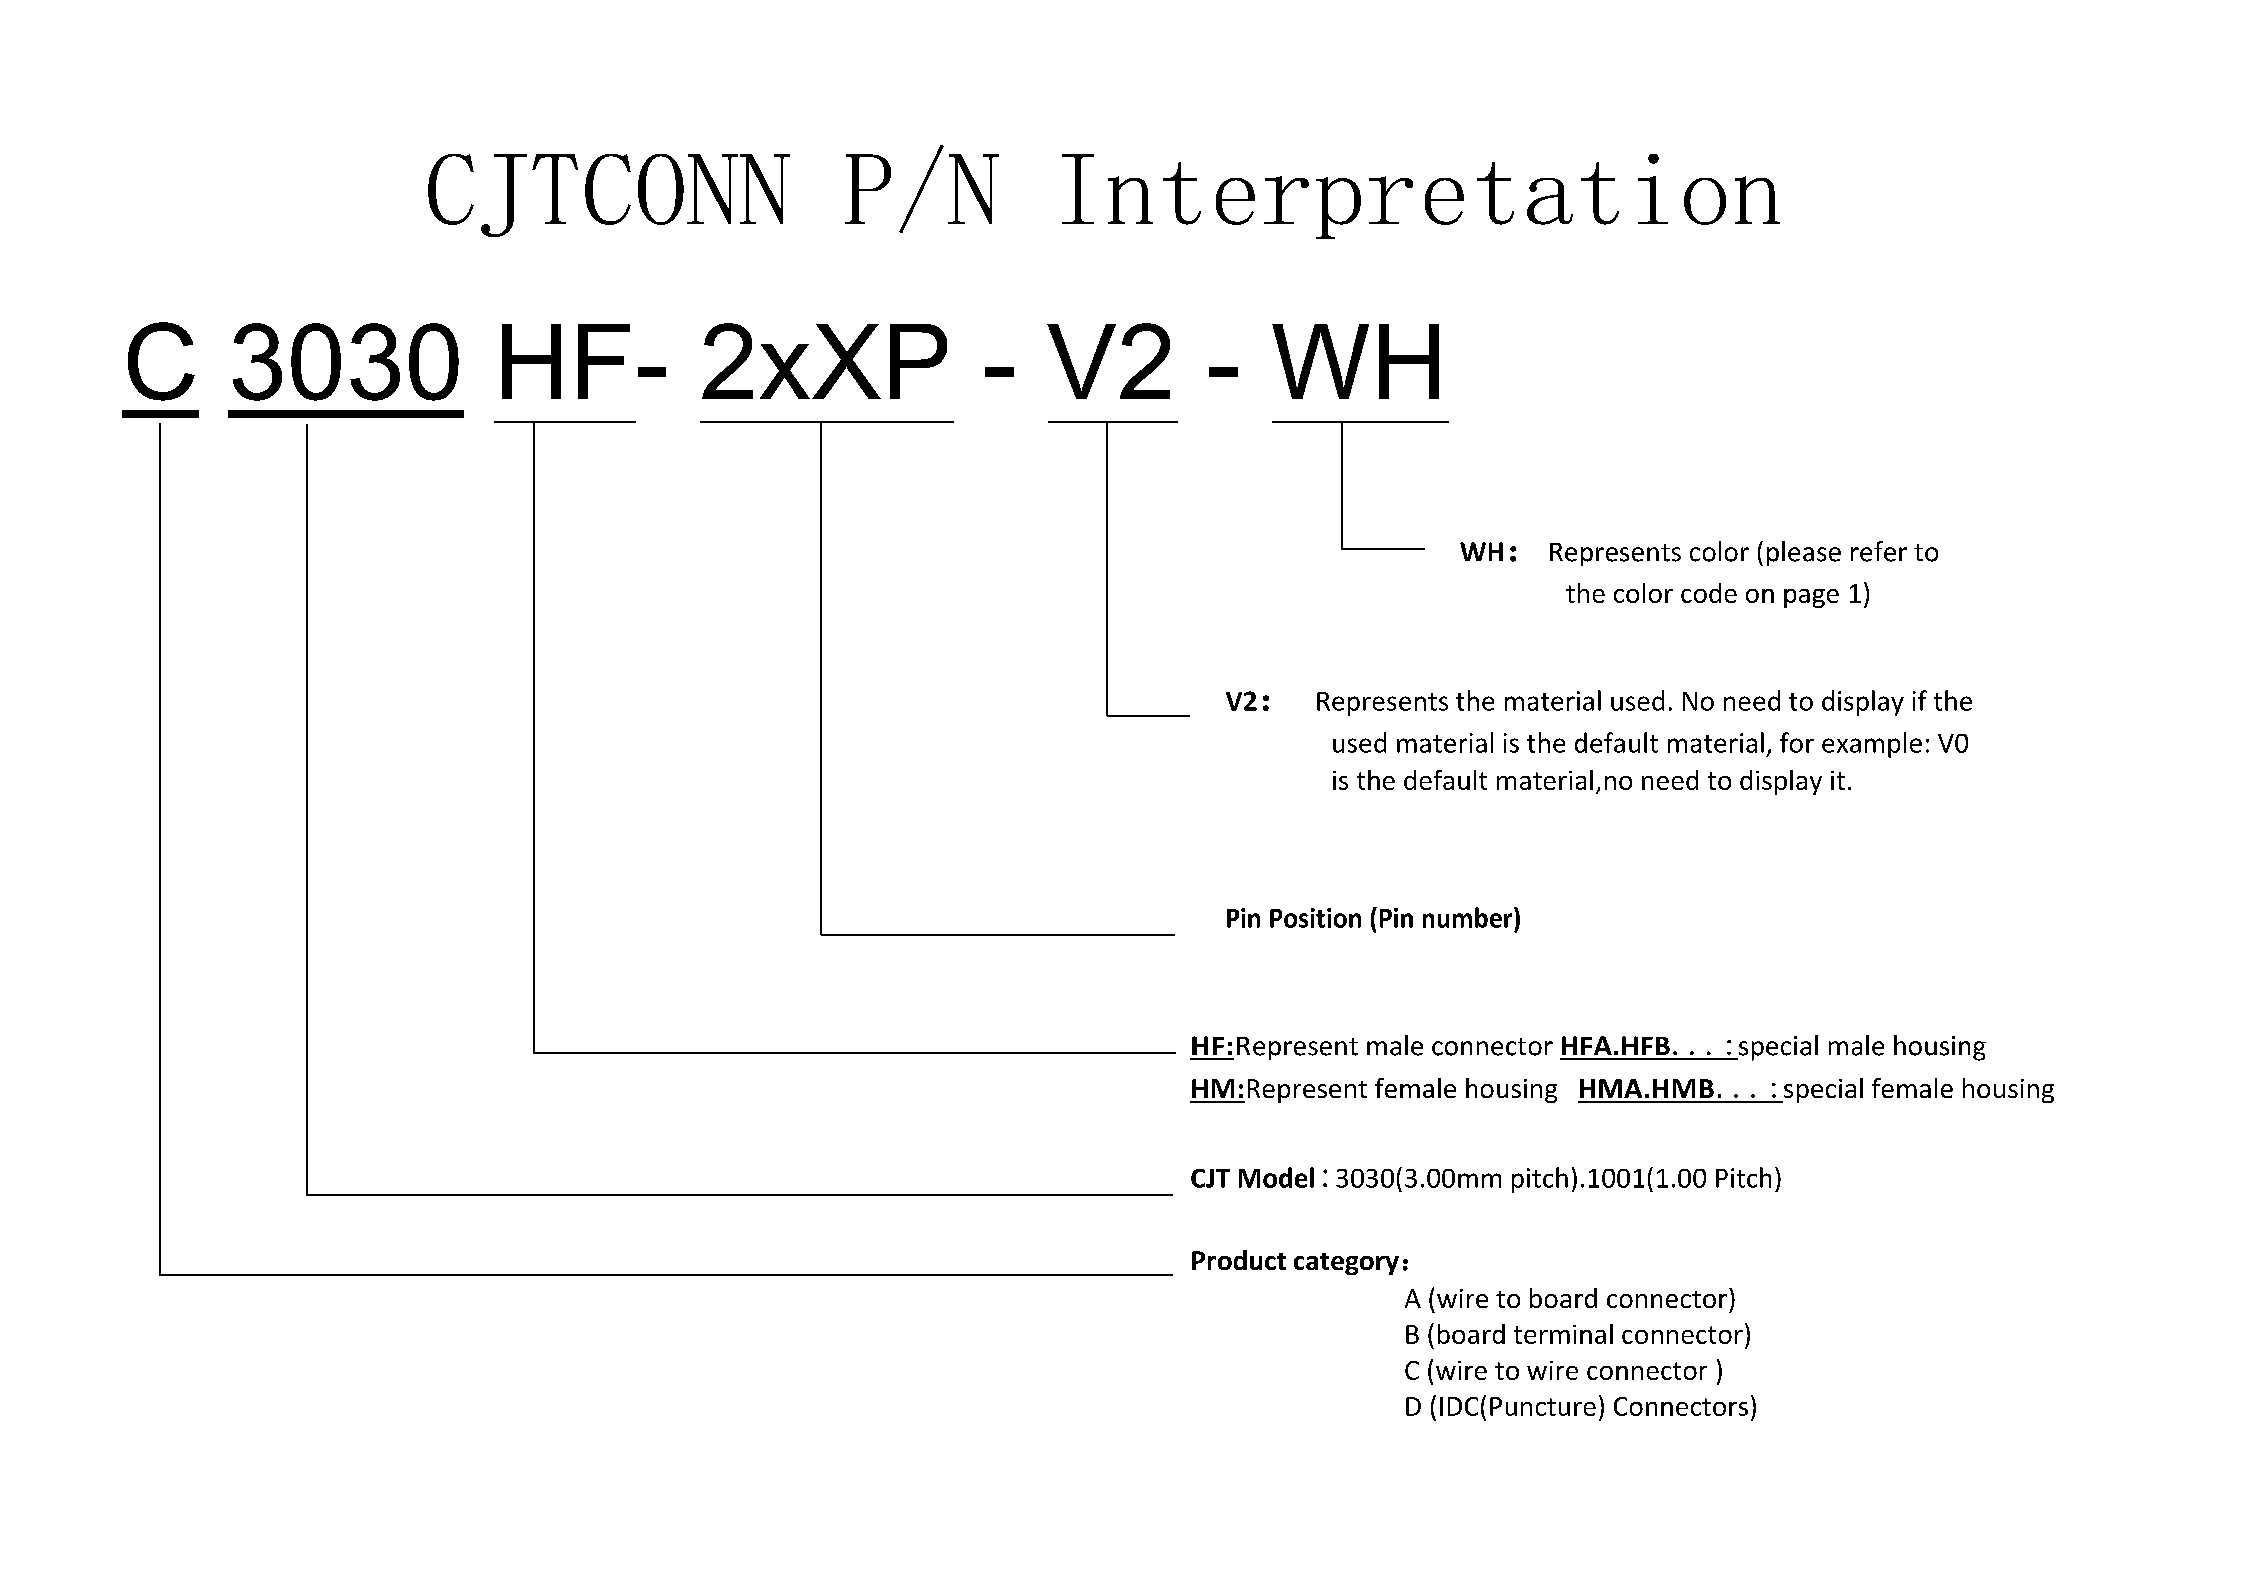 This image has width=2256, height=1595. What do you see at coordinates (1797, 742) in the image?
I see `for` at bounding box center [1797, 742].
